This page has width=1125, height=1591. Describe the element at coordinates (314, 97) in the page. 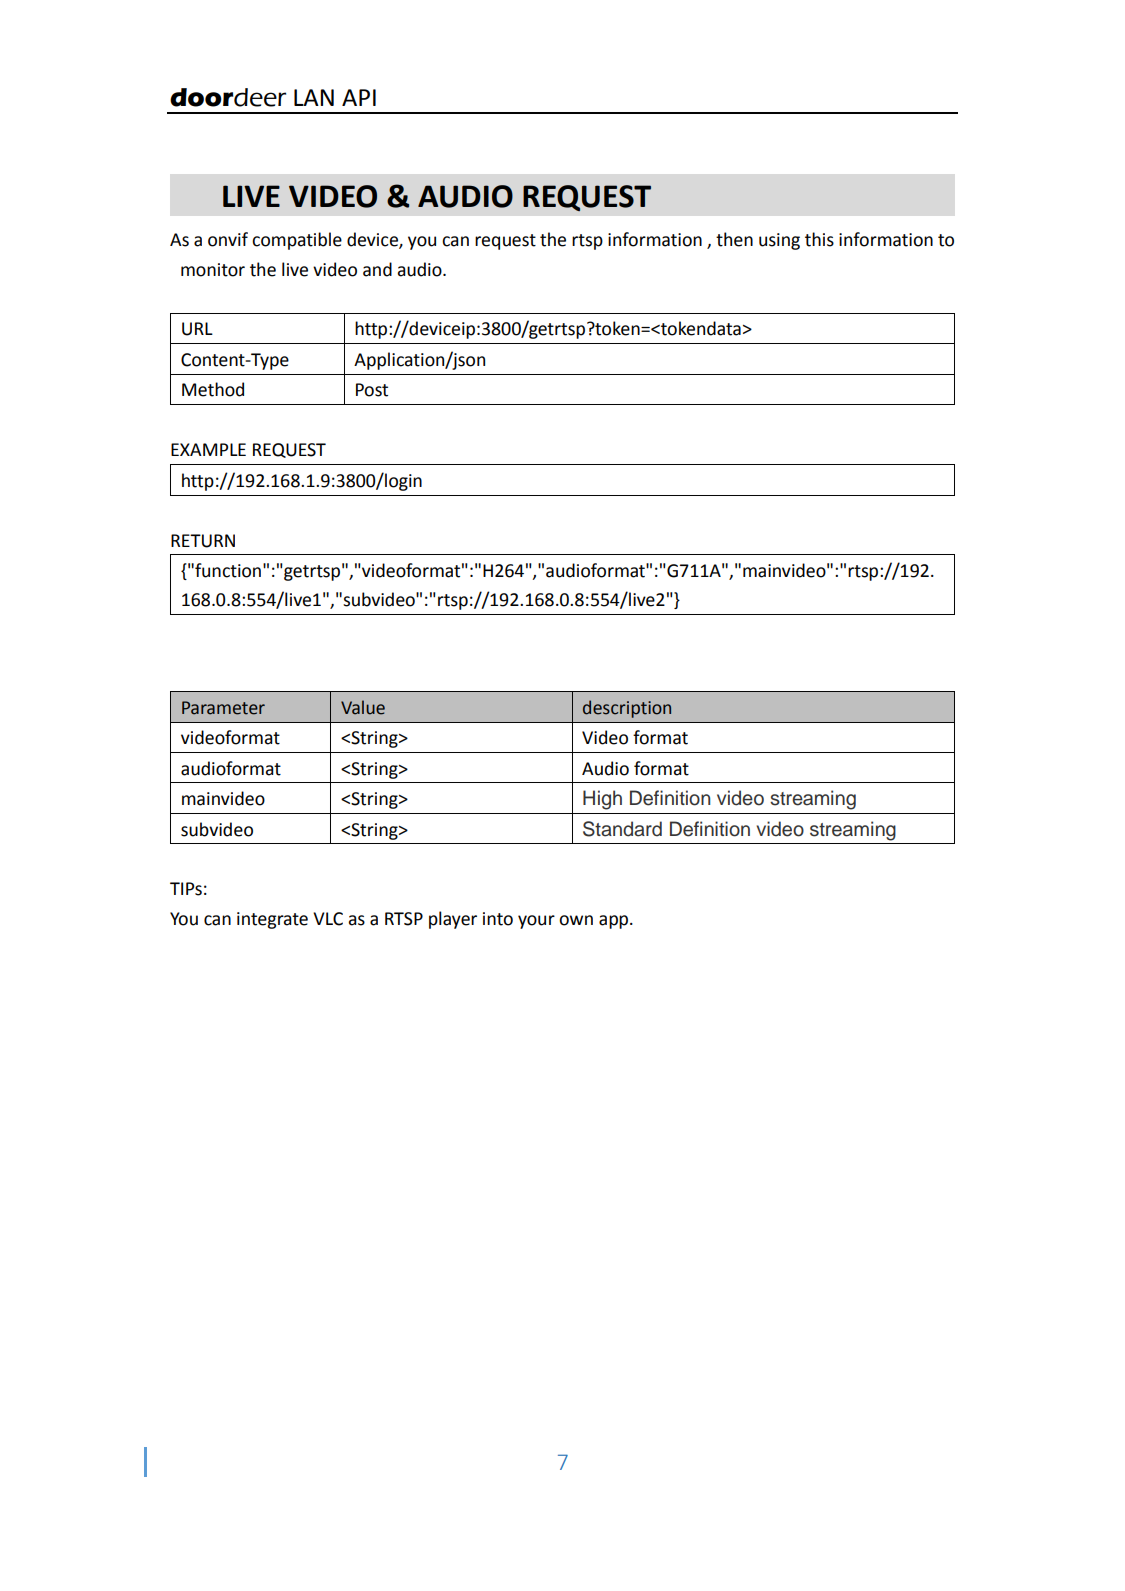

I see `LAN` at that location.
